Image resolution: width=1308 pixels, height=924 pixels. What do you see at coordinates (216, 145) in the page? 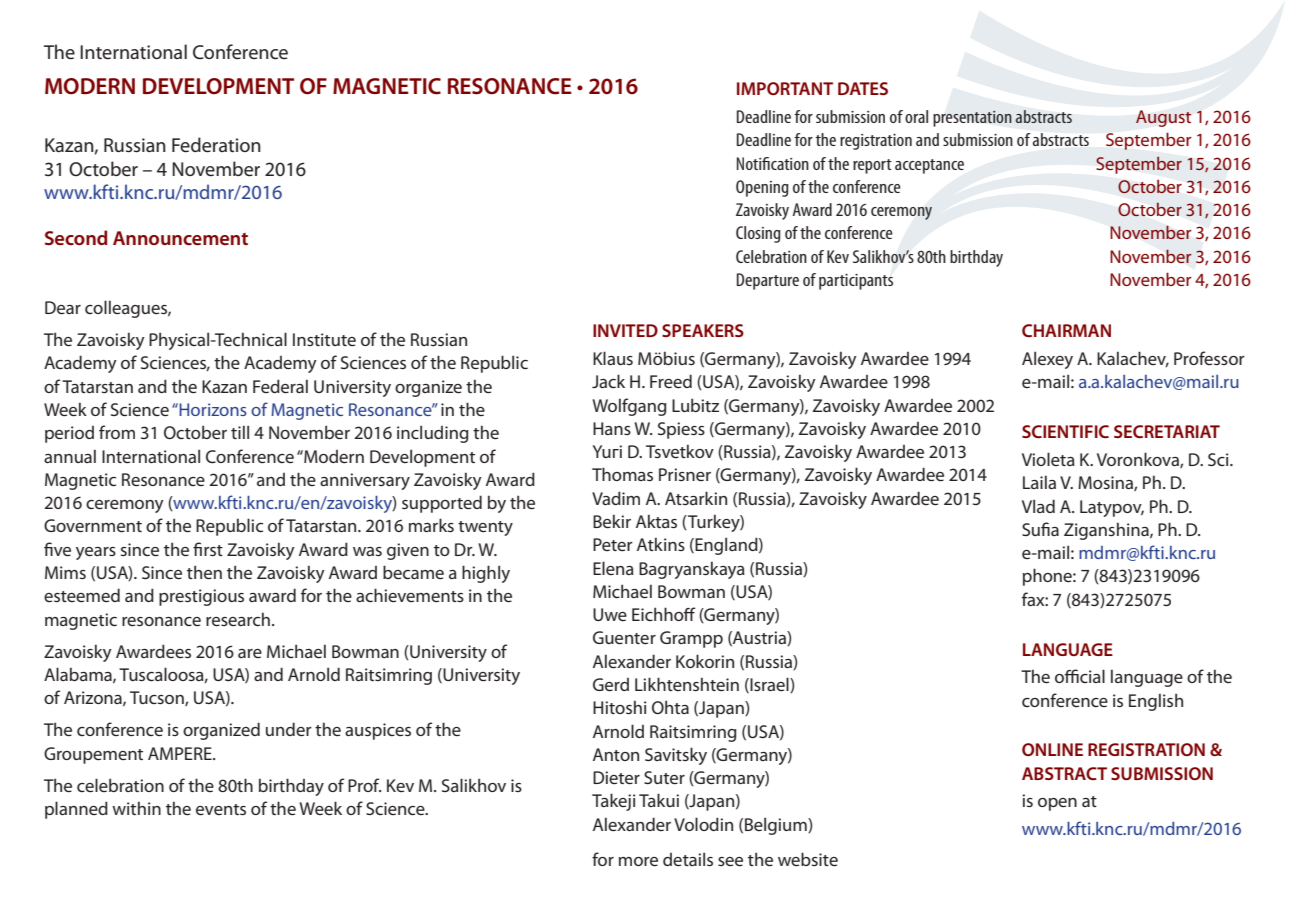
I see `Federation` at bounding box center [216, 145].
